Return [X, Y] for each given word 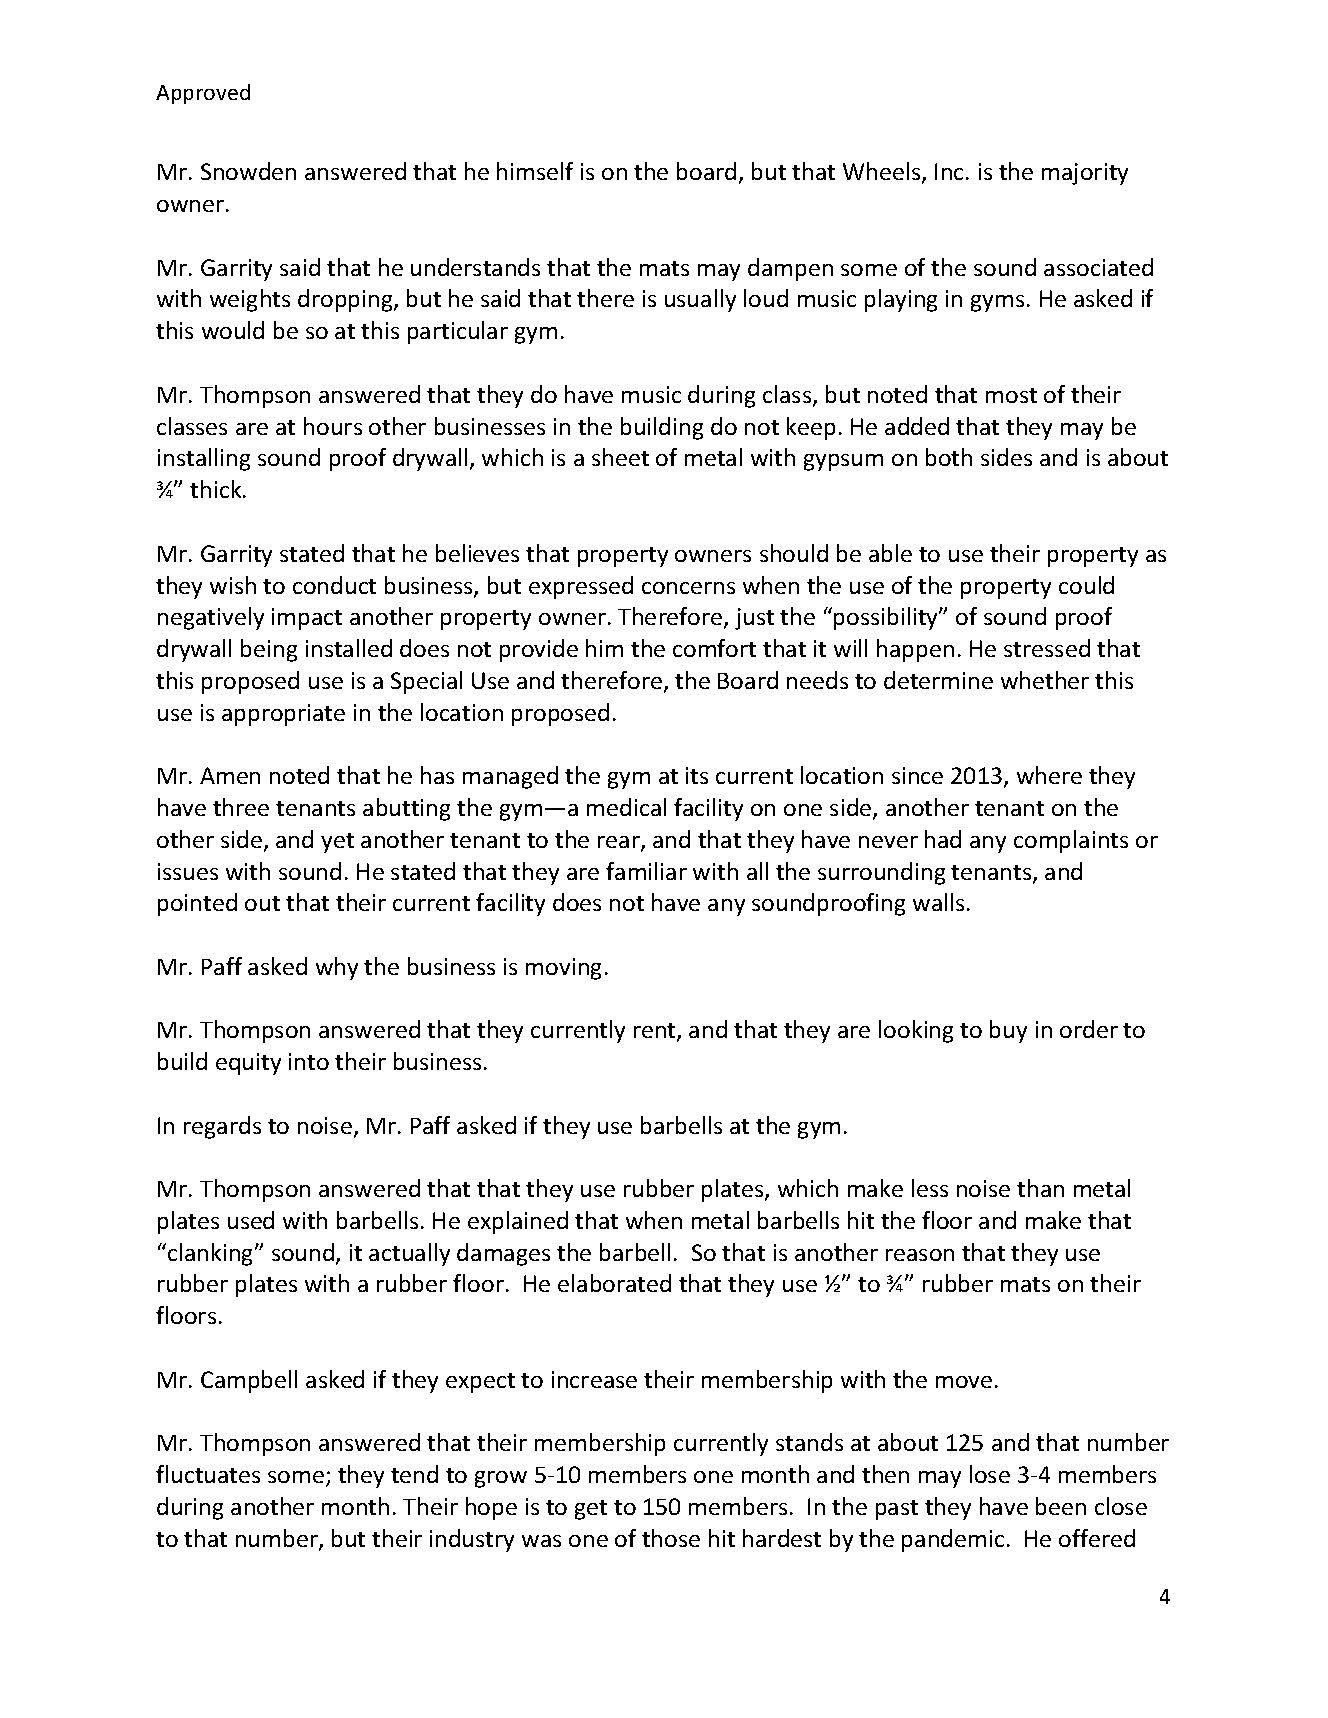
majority [1085, 174]
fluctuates [208, 1474]
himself [535, 171]
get [591, 1510]
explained [518, 1222]
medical [626, 807]
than [1040, 1188]
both [949, 457]
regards [222, 1127]
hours [333, 426]
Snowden [248, 171]
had [943, 839]
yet [337, 843]
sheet [620, 457]
